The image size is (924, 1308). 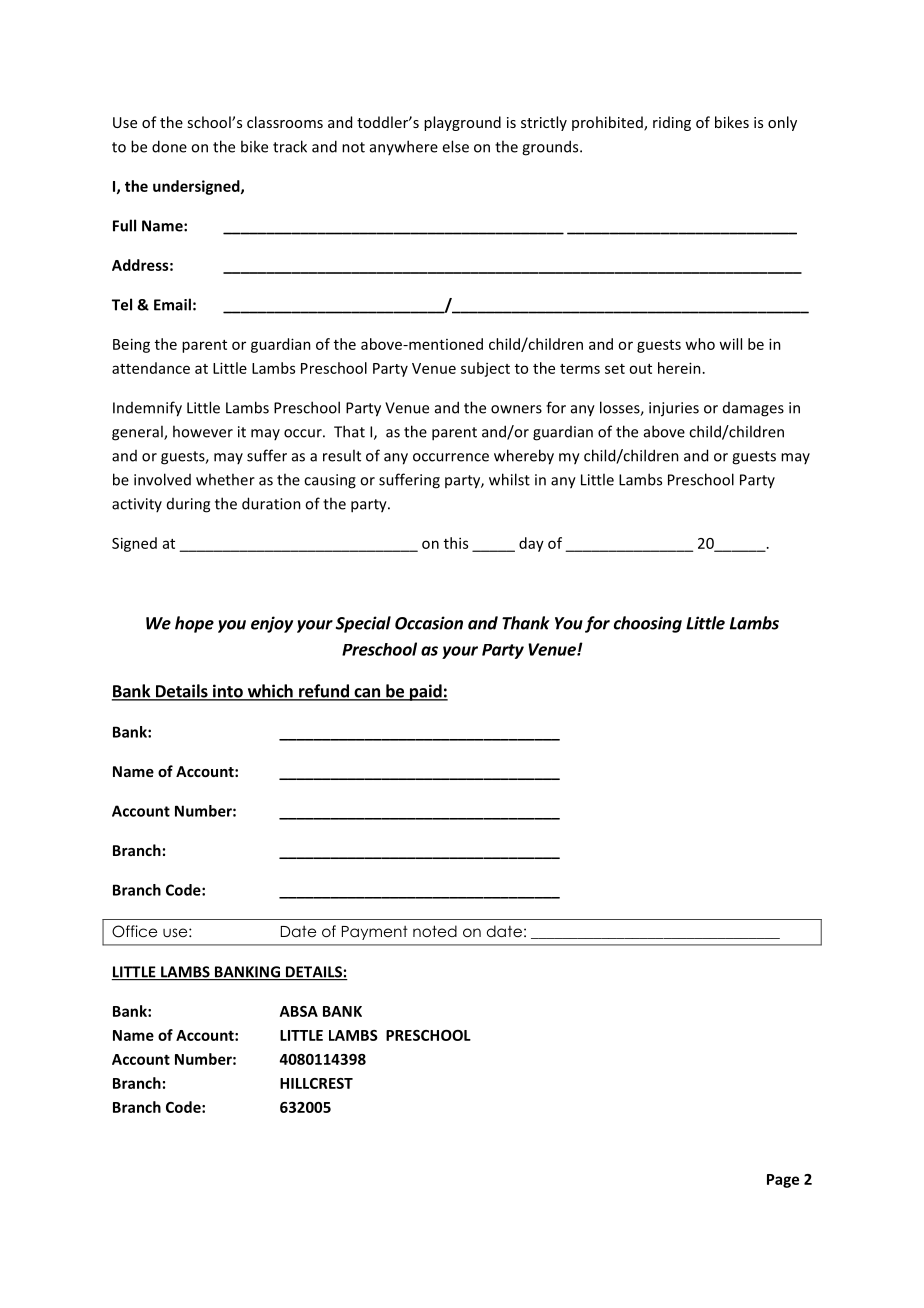 What do you see at coordinates (674, 409) in the document?
I see `injuries` at bounding box center [674, 409].
